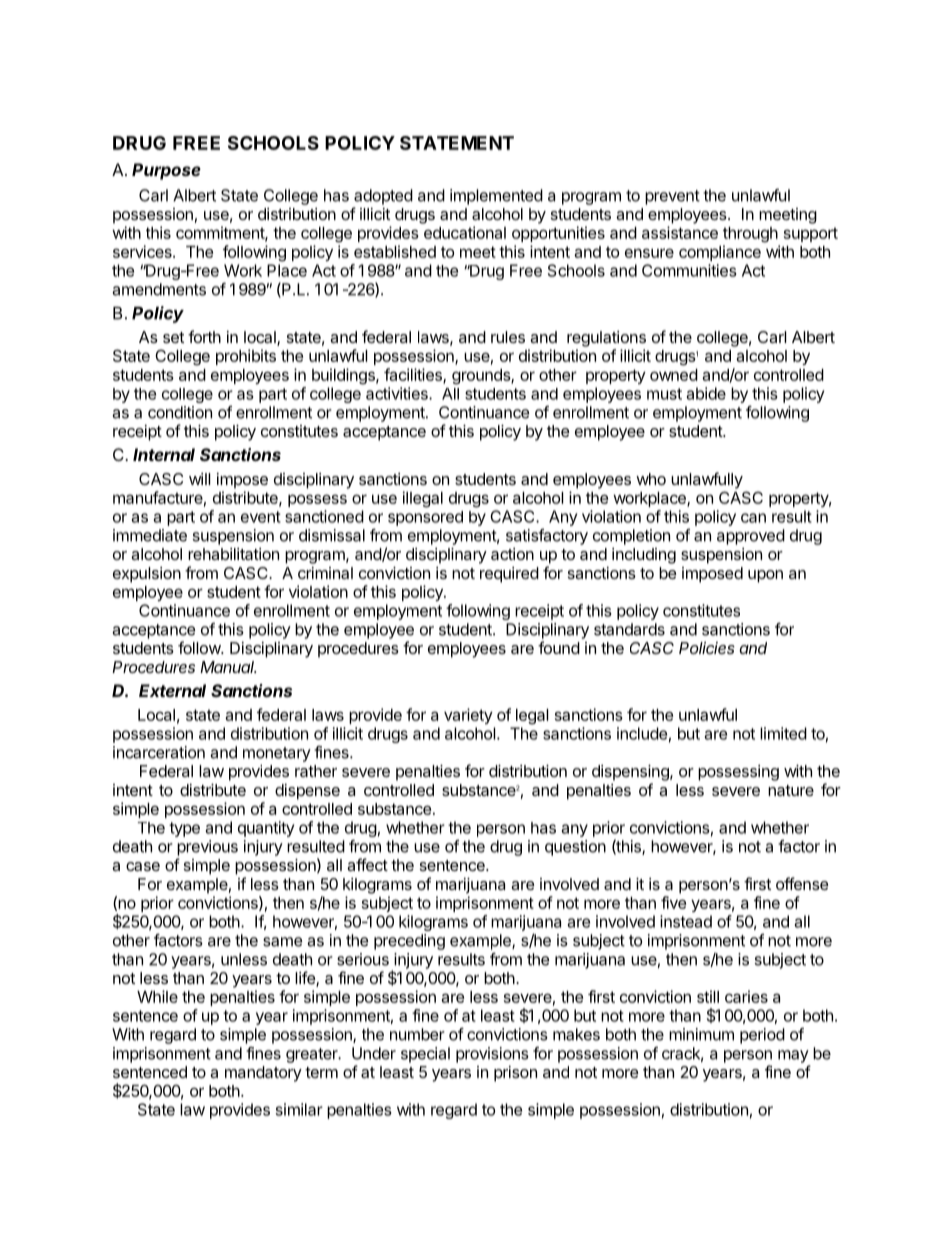 This image has width=952, height=1233. What do you see at coordinates (707, 648) in the image?
I see `Policies` at bounding box center [707, 648].
